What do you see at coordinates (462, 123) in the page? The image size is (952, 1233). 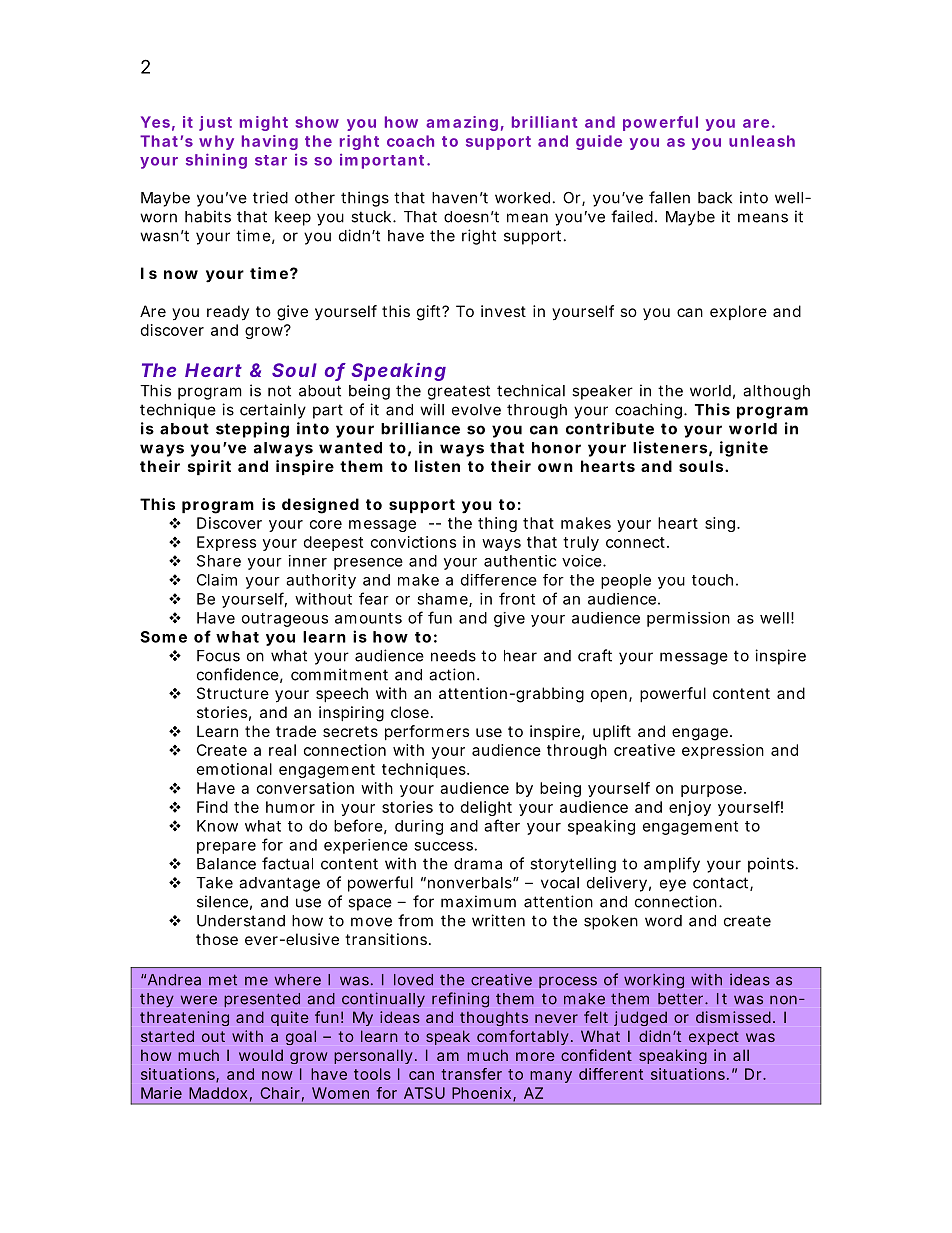 I see `amazing` at bounding box center [462, 123].
